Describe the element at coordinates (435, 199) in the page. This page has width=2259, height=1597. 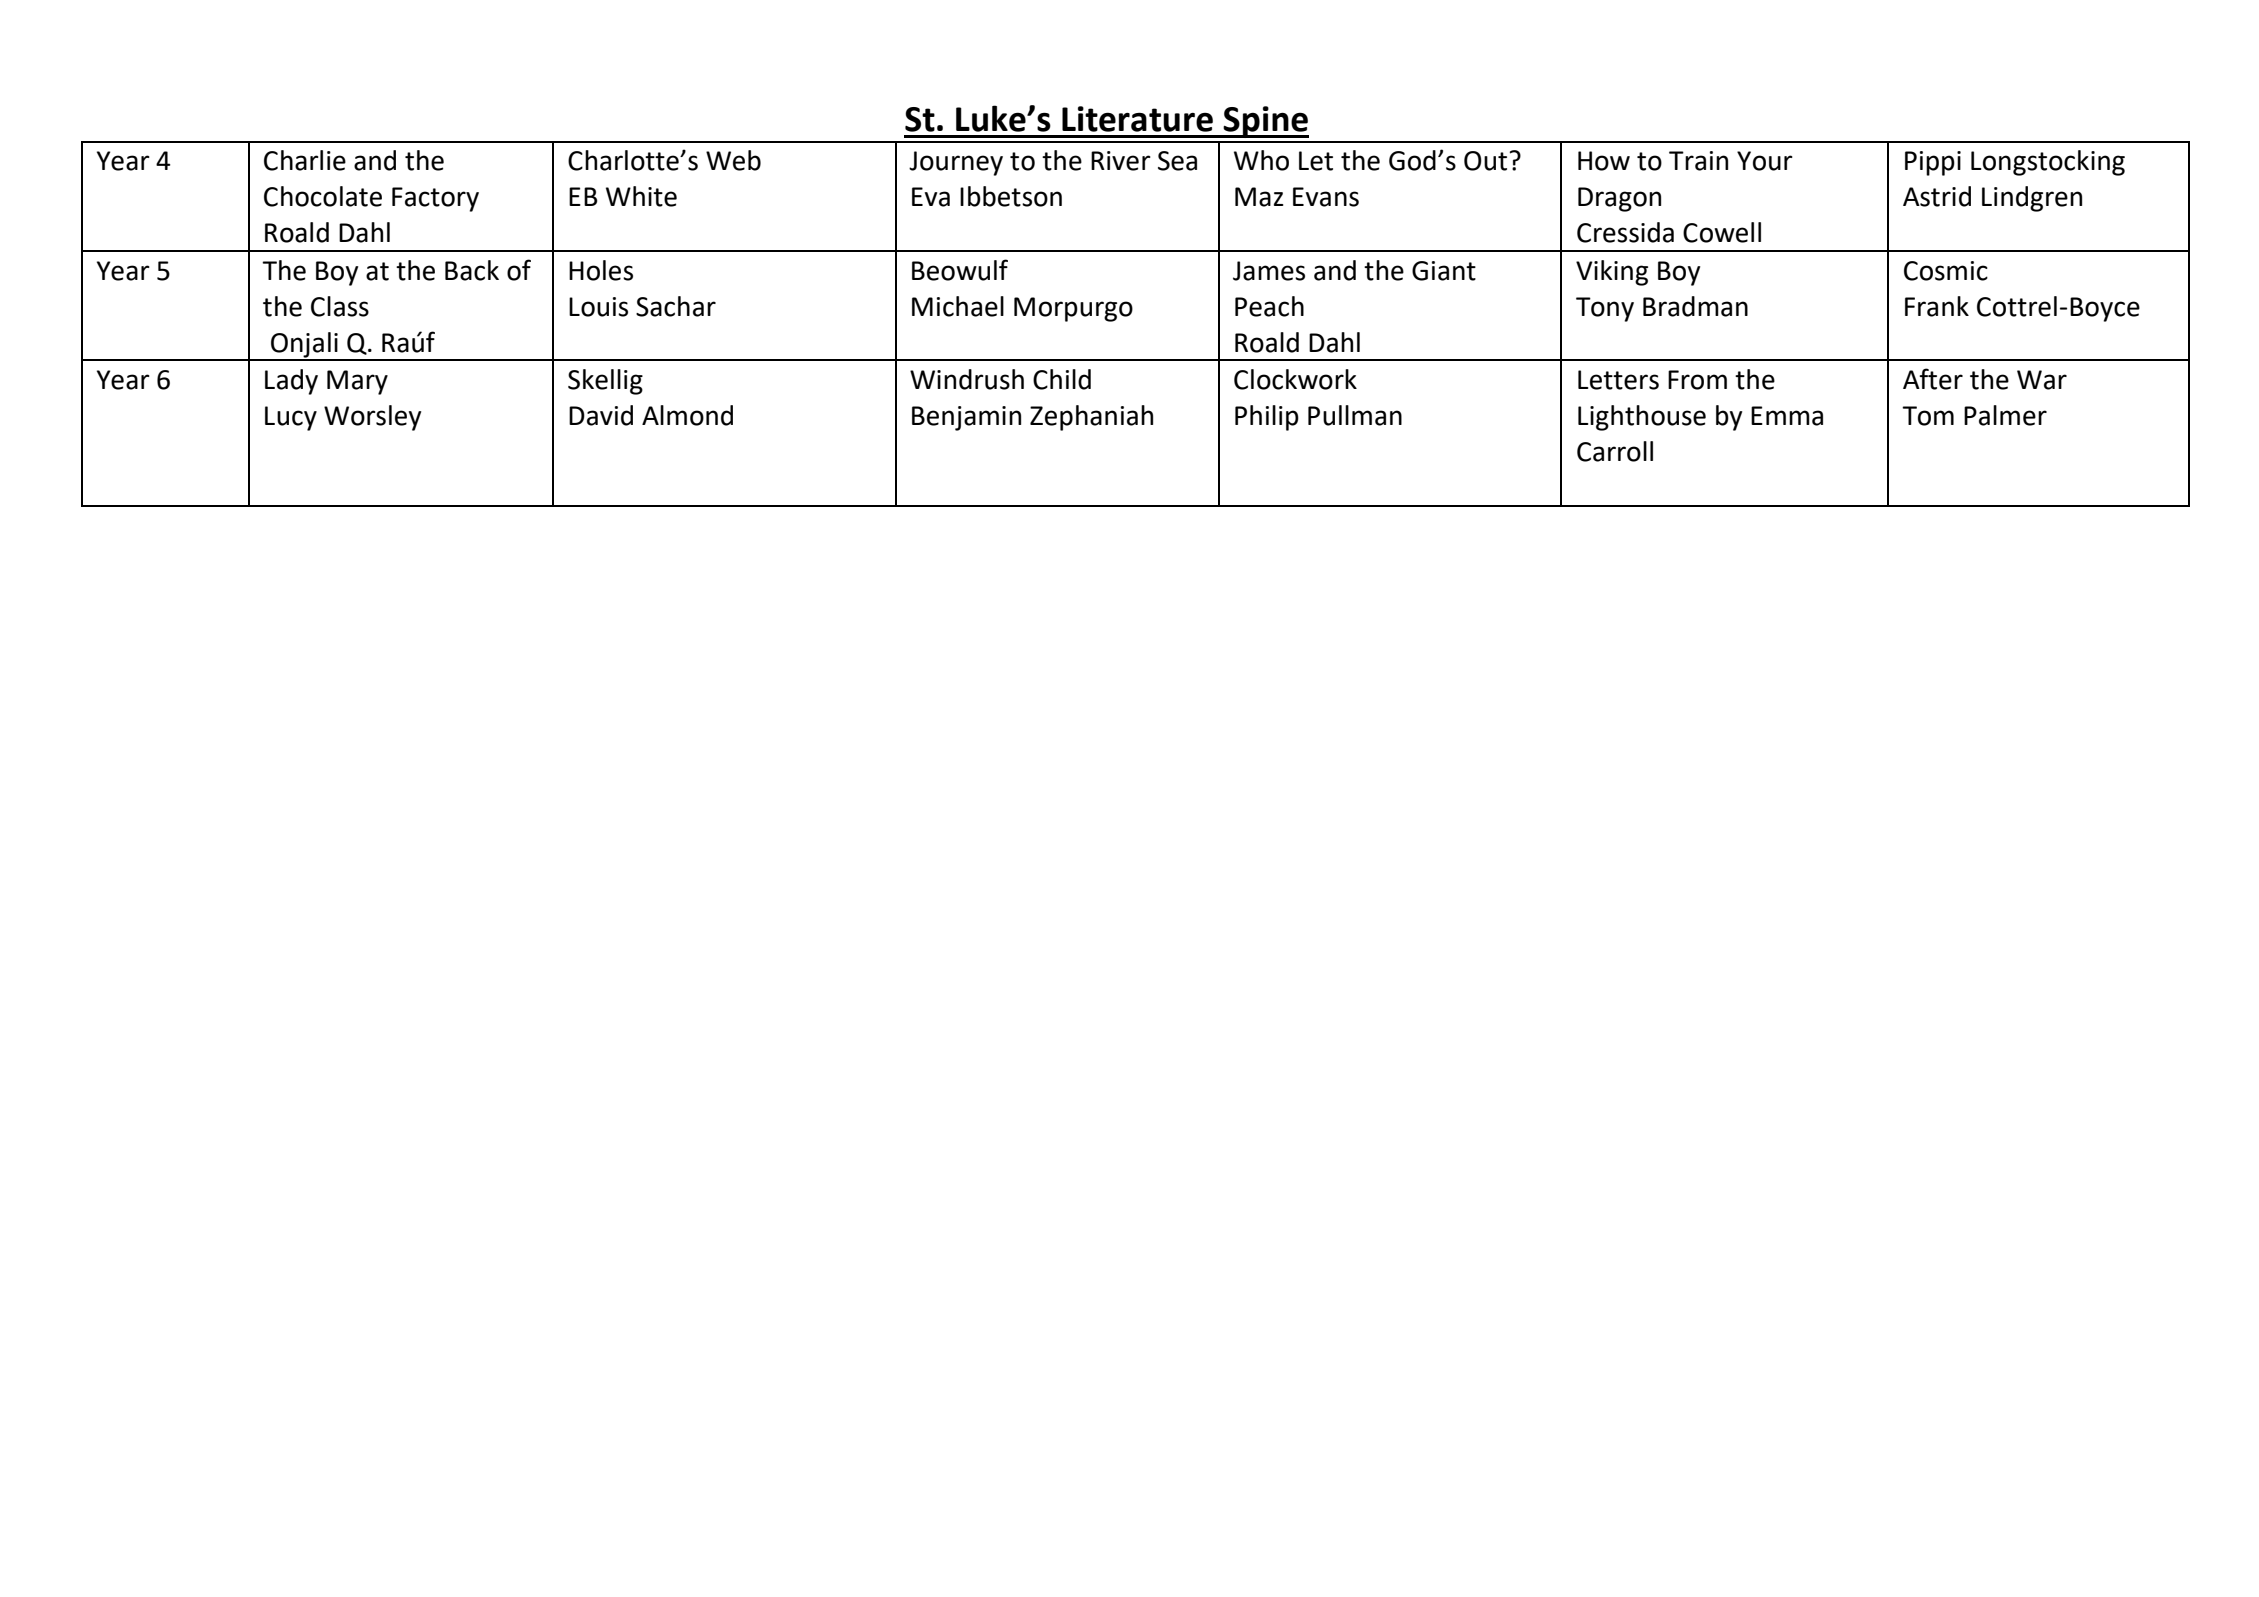
I see `Factory` at that location.
